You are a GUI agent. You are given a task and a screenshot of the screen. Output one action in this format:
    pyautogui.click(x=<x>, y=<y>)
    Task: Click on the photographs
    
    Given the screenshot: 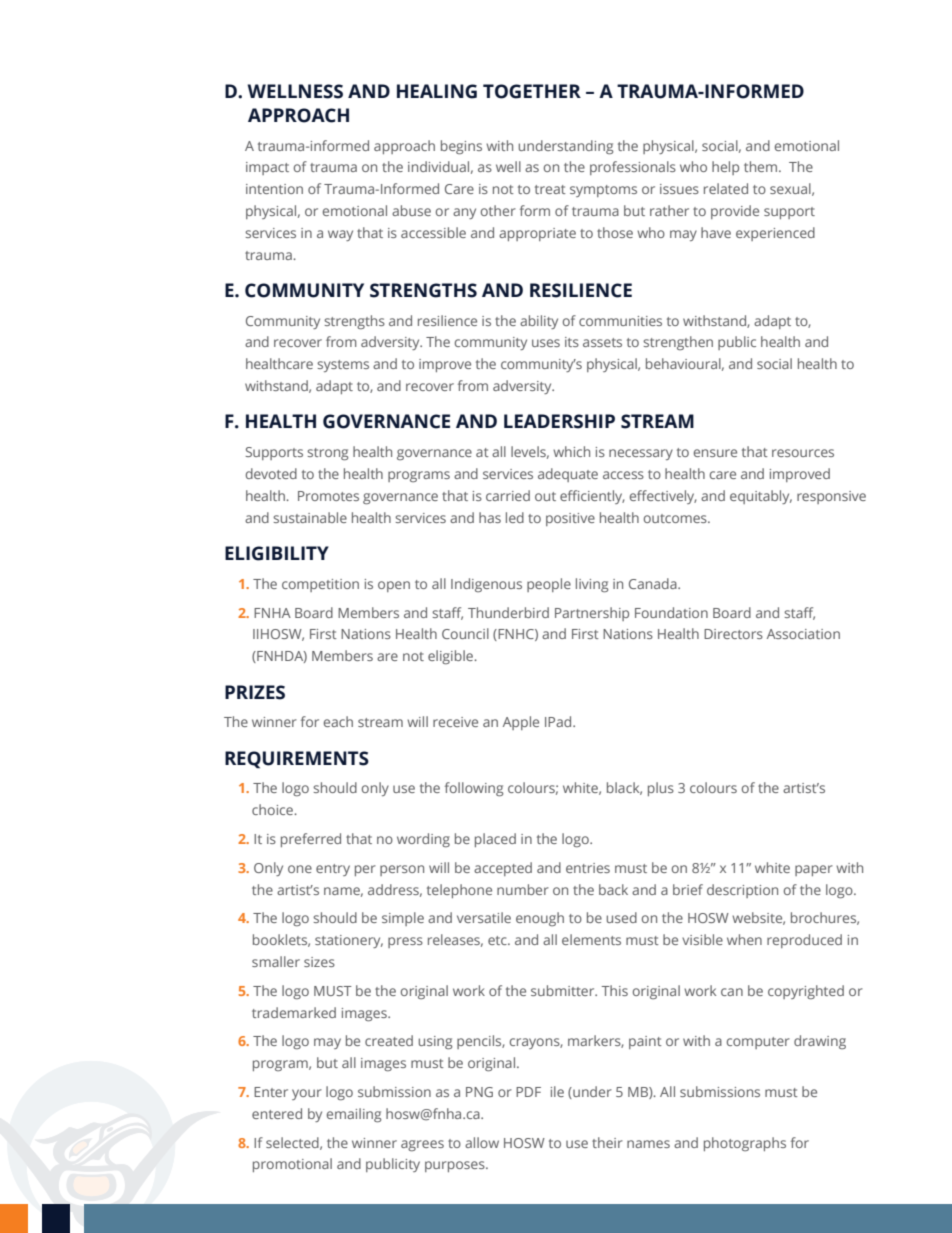 What is the action you would take?
    pyautogui.click(x=745, y=1144)
